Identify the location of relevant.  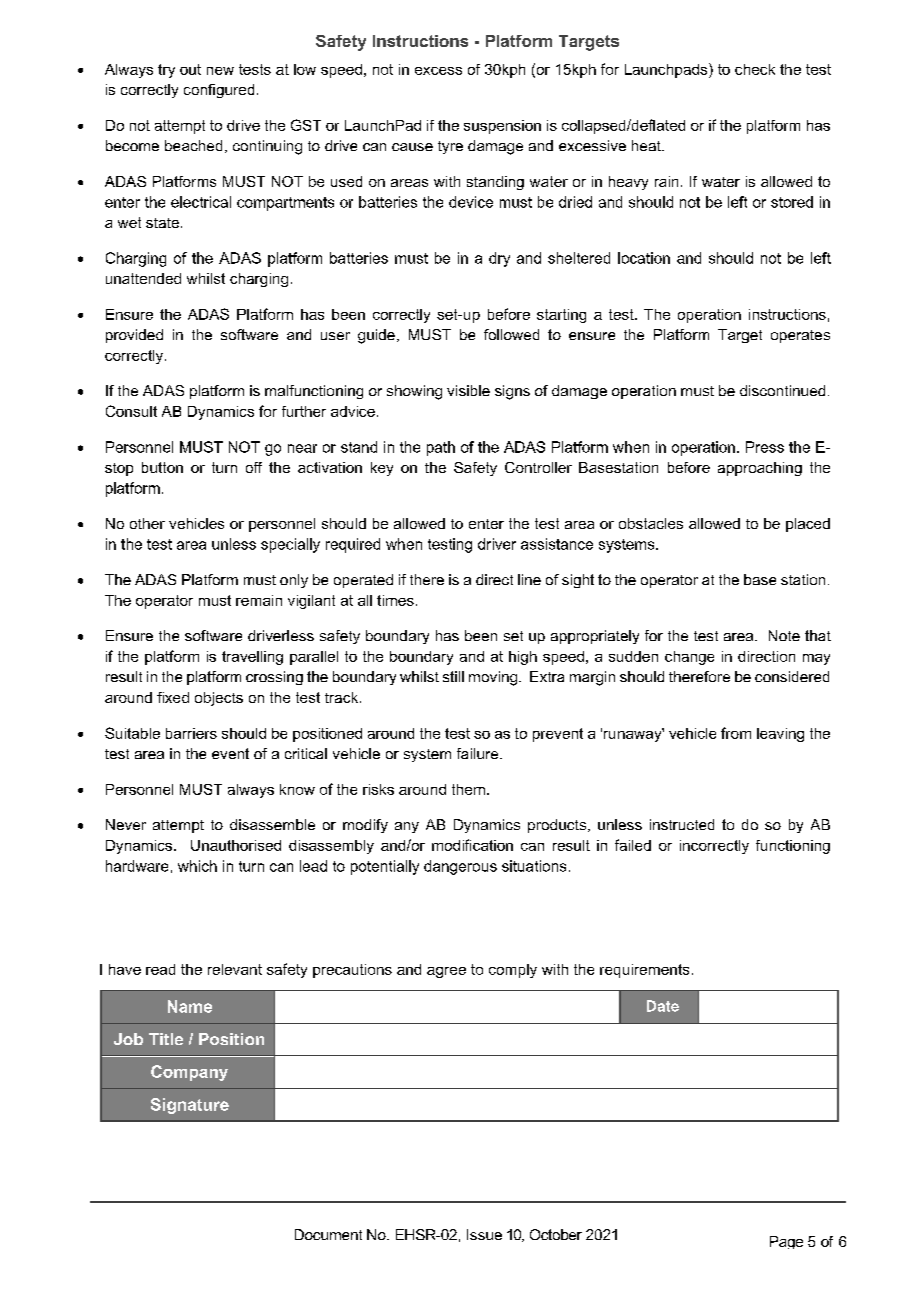
(235, 969).
